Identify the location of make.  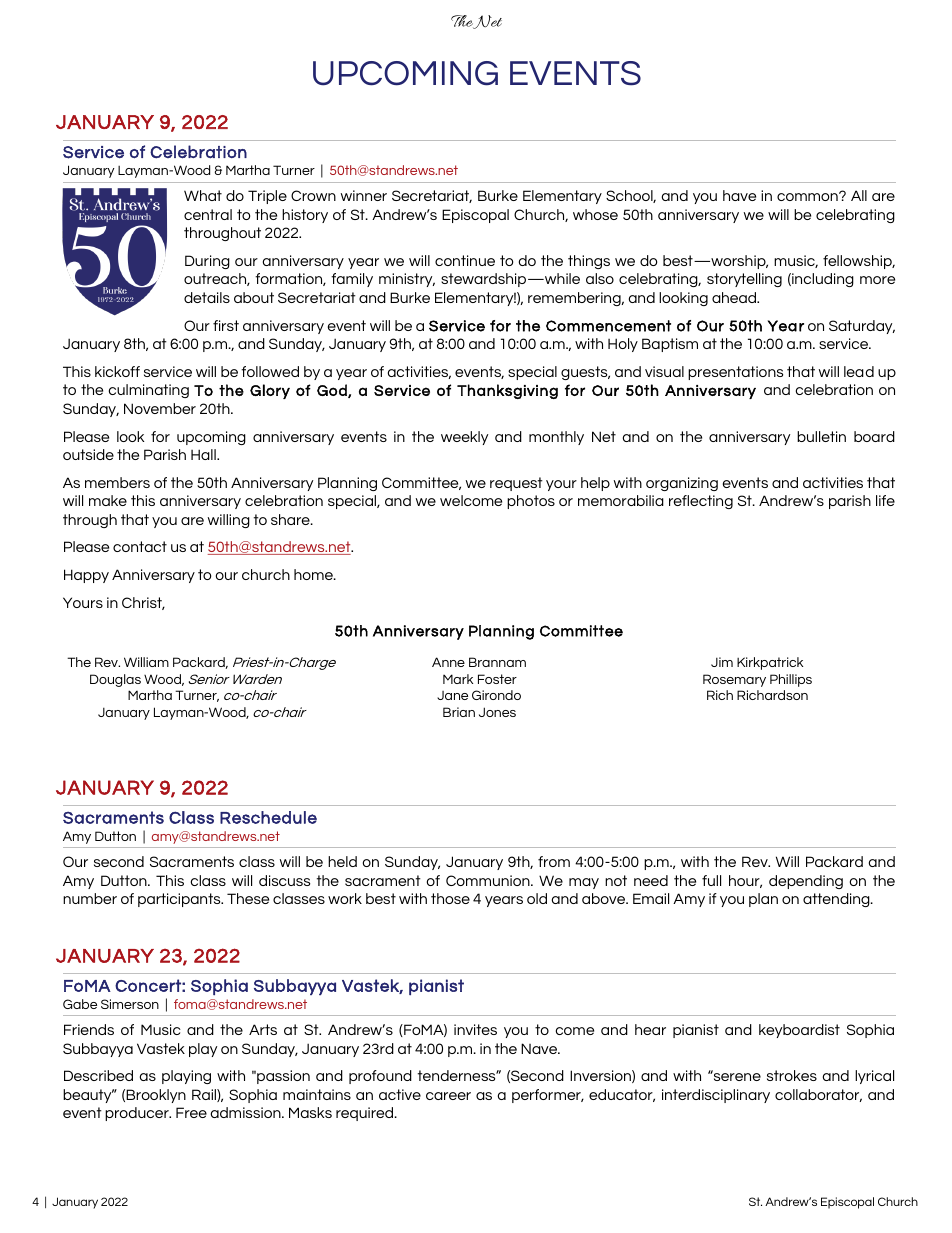
(108, 500).
